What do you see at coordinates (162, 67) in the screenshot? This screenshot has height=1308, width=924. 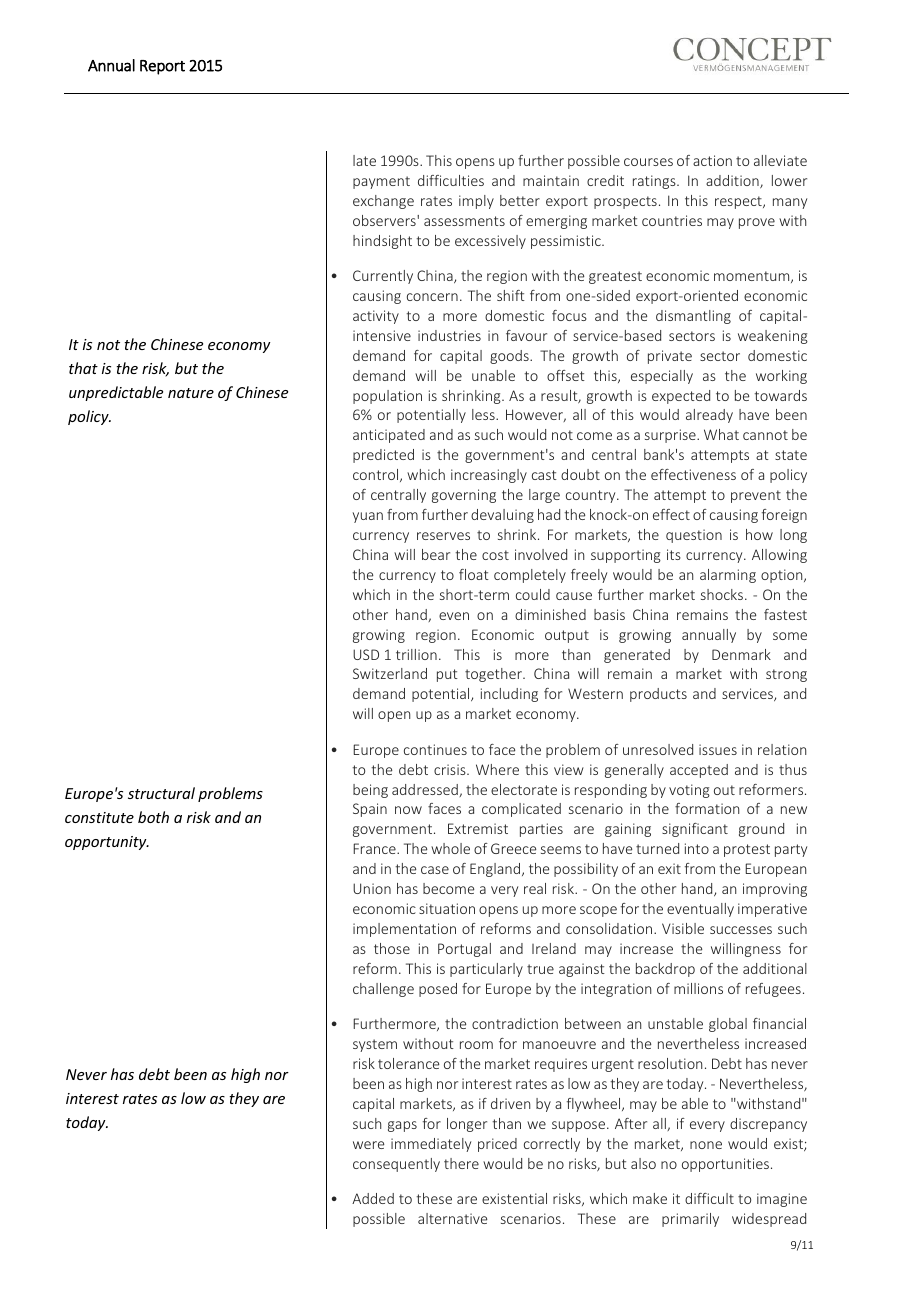 I see `Report` at bounding box center [162, 67].
